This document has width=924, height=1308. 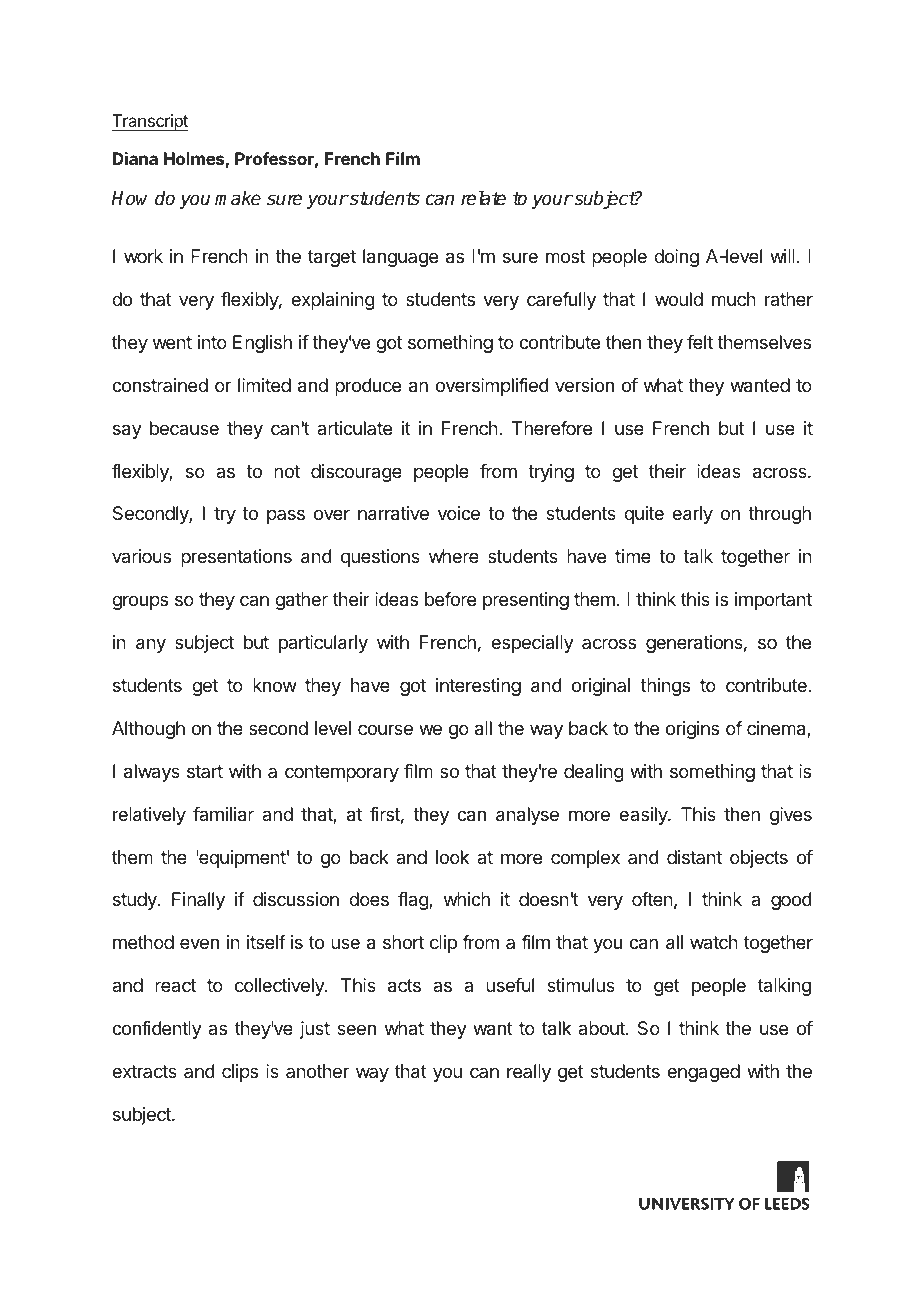 I want to click on voice, so click(x=459, y=513).
